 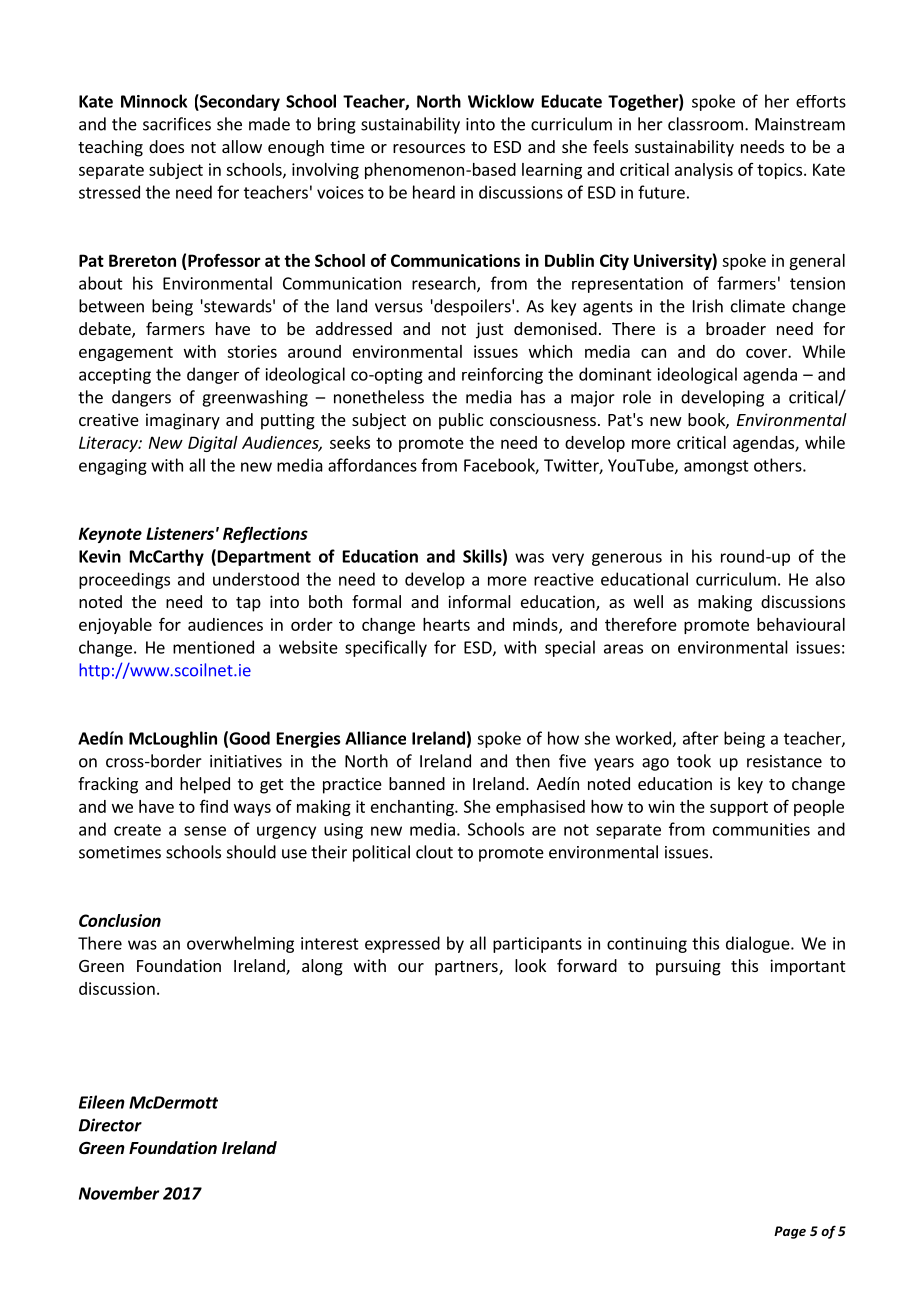 What do you see at coordinates (761, 829) in the screenshot?
I see `communities` at bounding box center [761, 829].
